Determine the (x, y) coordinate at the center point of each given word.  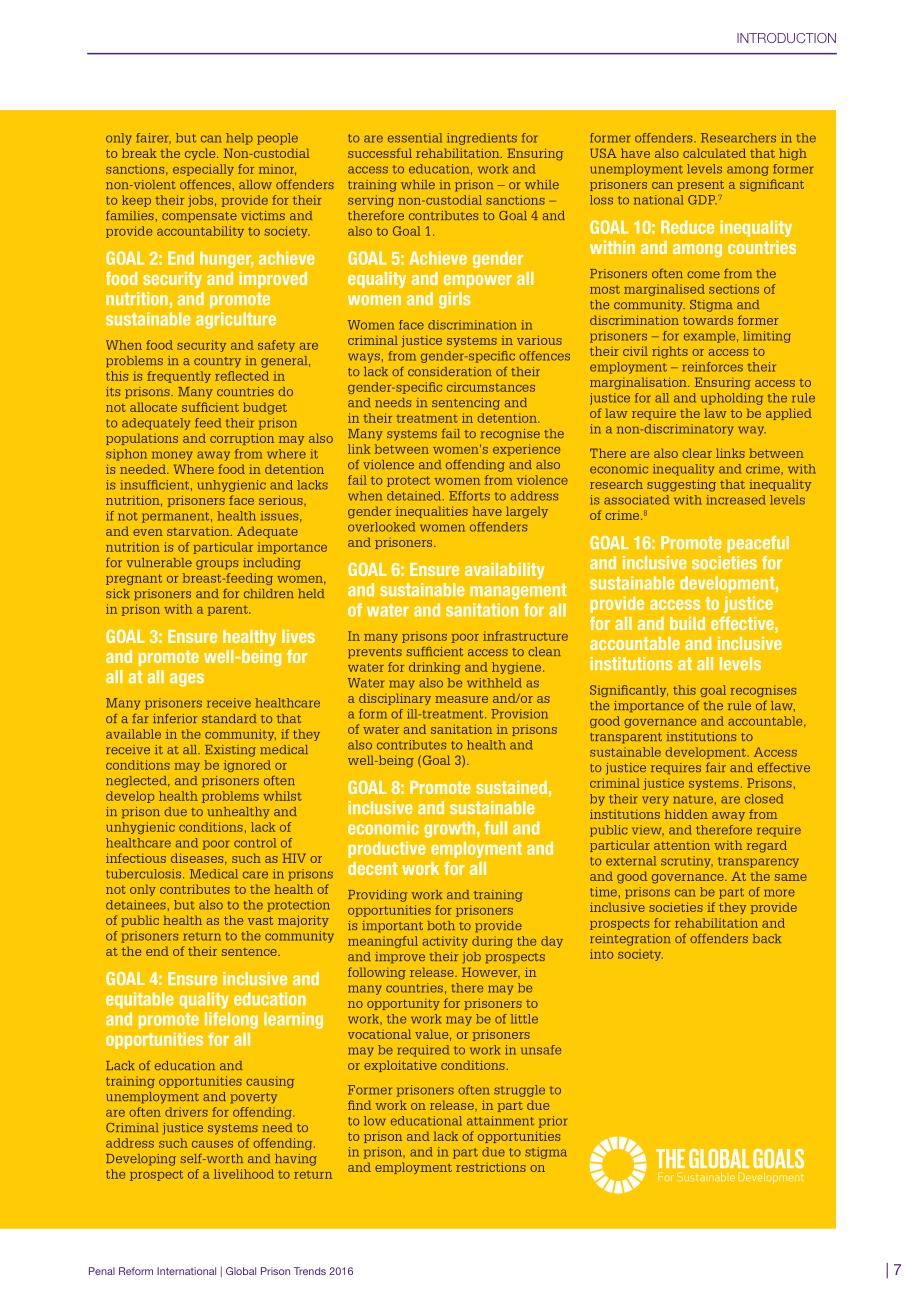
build (687, 623)
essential (415, 138)
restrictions (491, 1167)
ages (187, 680)
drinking (435, 668)
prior (553, 1122)
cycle (201, 154)
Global (241, 1271)
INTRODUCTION (786, 38)
